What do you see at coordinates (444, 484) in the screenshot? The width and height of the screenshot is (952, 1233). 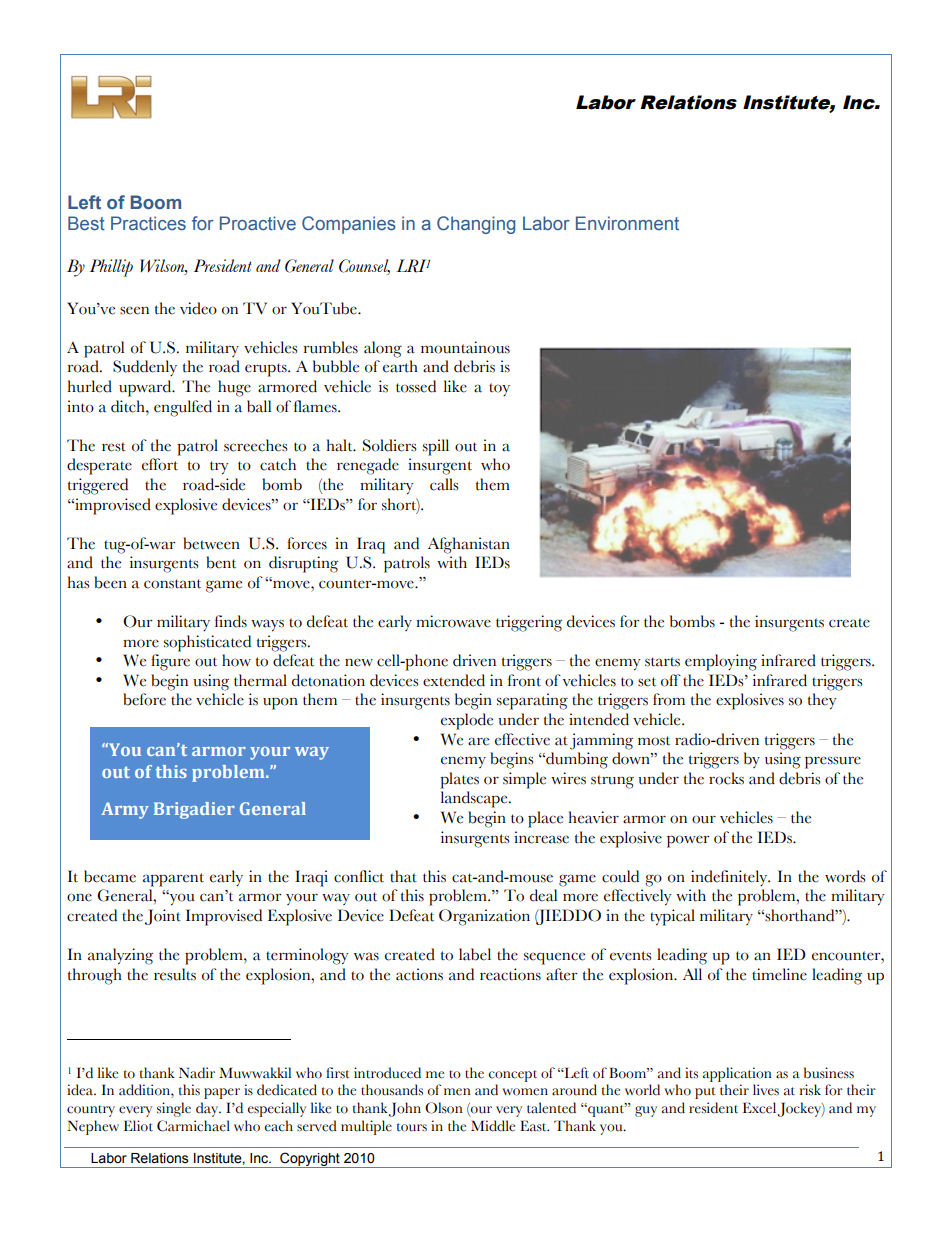 I see `calls` at bounding box center [444, 484].
